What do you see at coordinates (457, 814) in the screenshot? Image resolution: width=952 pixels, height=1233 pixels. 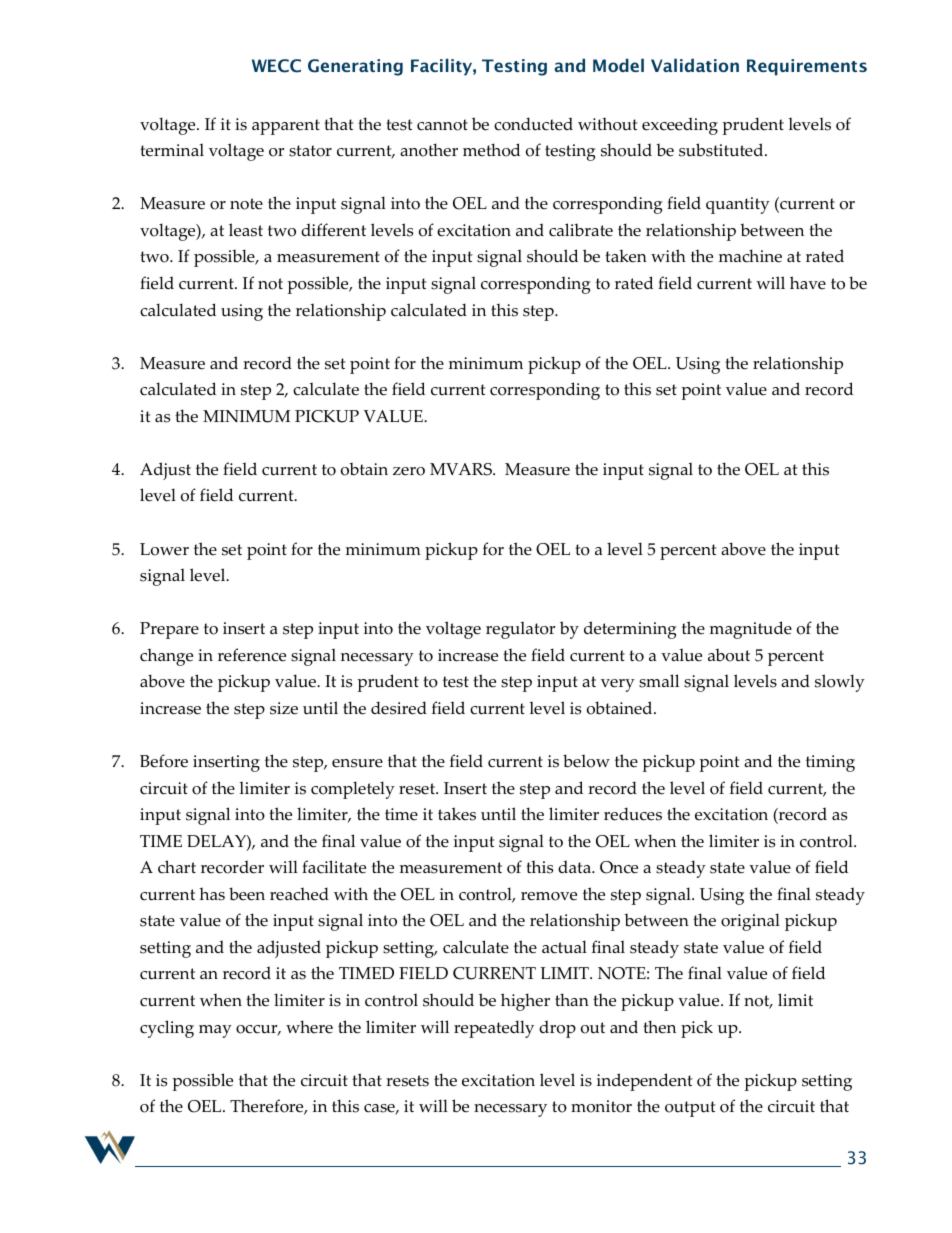 I see `takes` at bounding box center [457, 814].
